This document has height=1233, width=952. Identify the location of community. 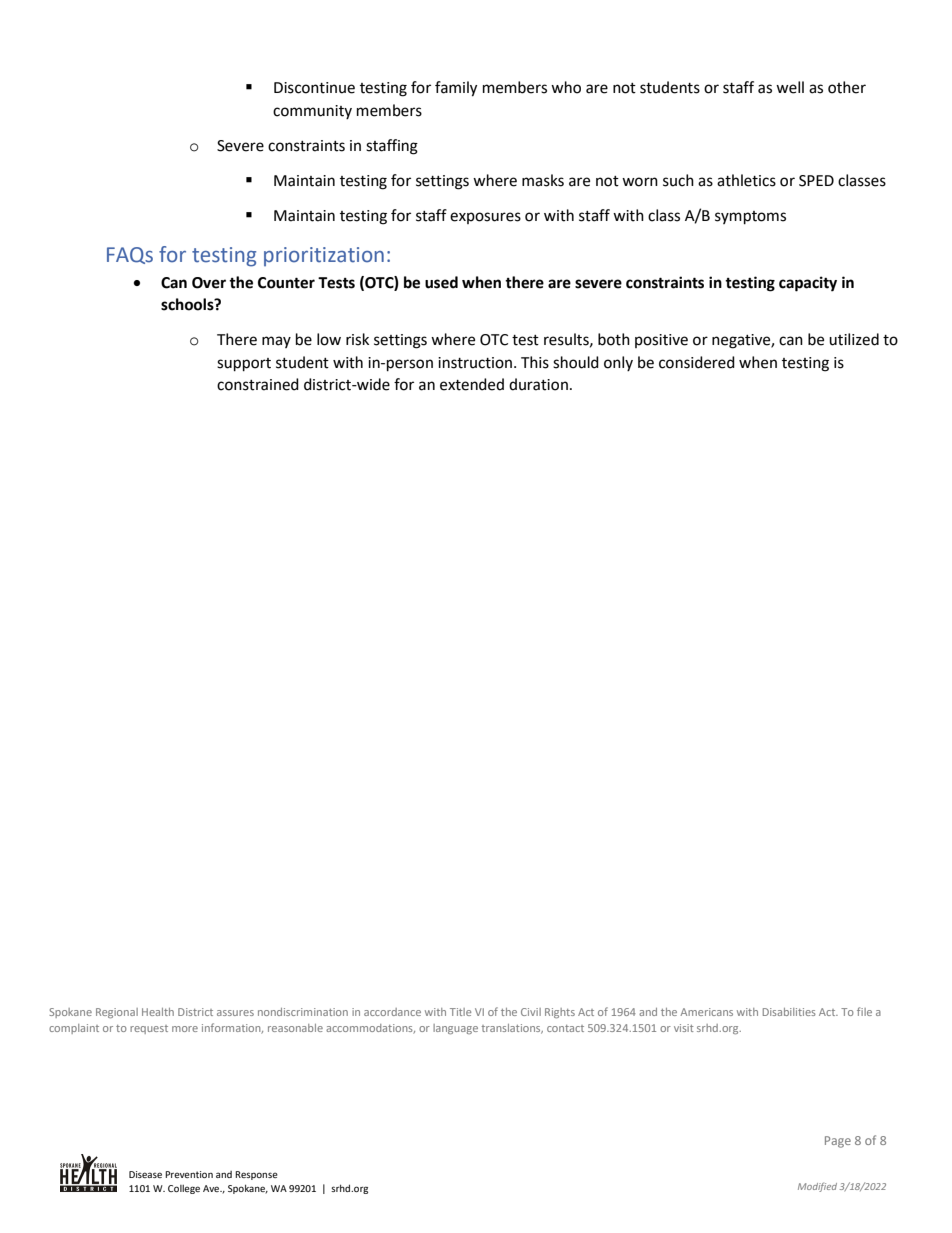
(312, 112).
